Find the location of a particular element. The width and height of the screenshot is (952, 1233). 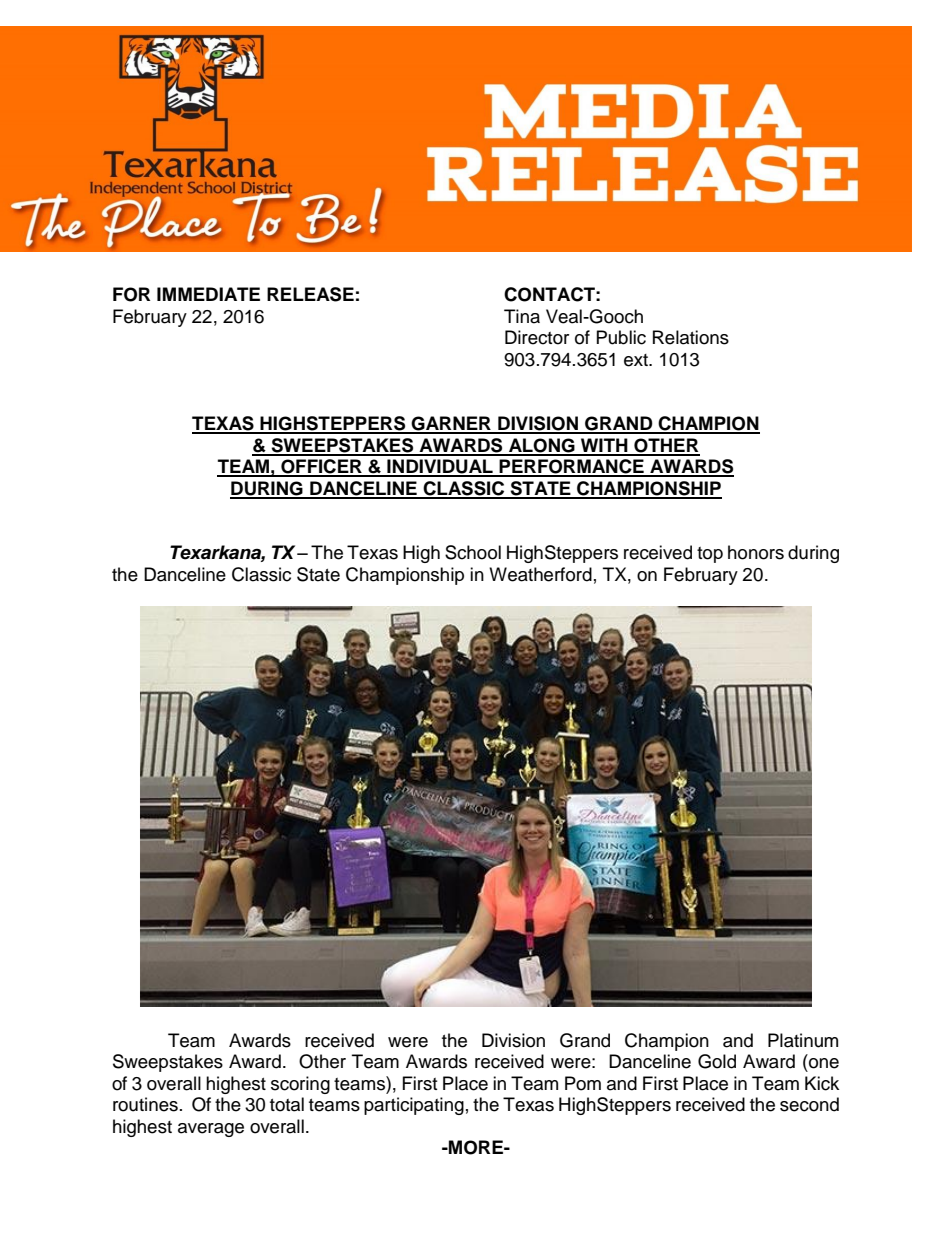

Tina is located at coordinates (522, 316).
